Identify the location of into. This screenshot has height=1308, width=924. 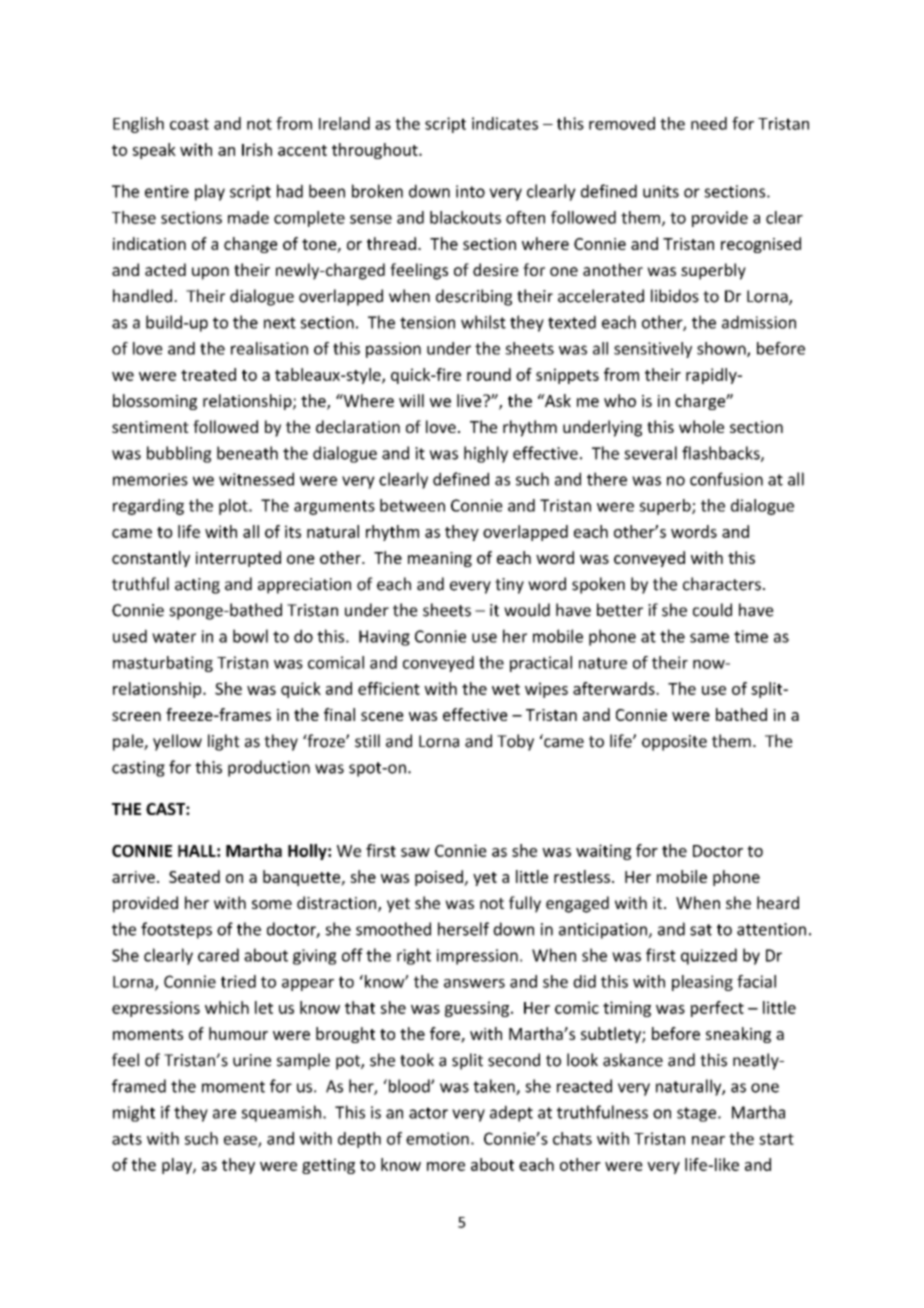
(470, 191).
